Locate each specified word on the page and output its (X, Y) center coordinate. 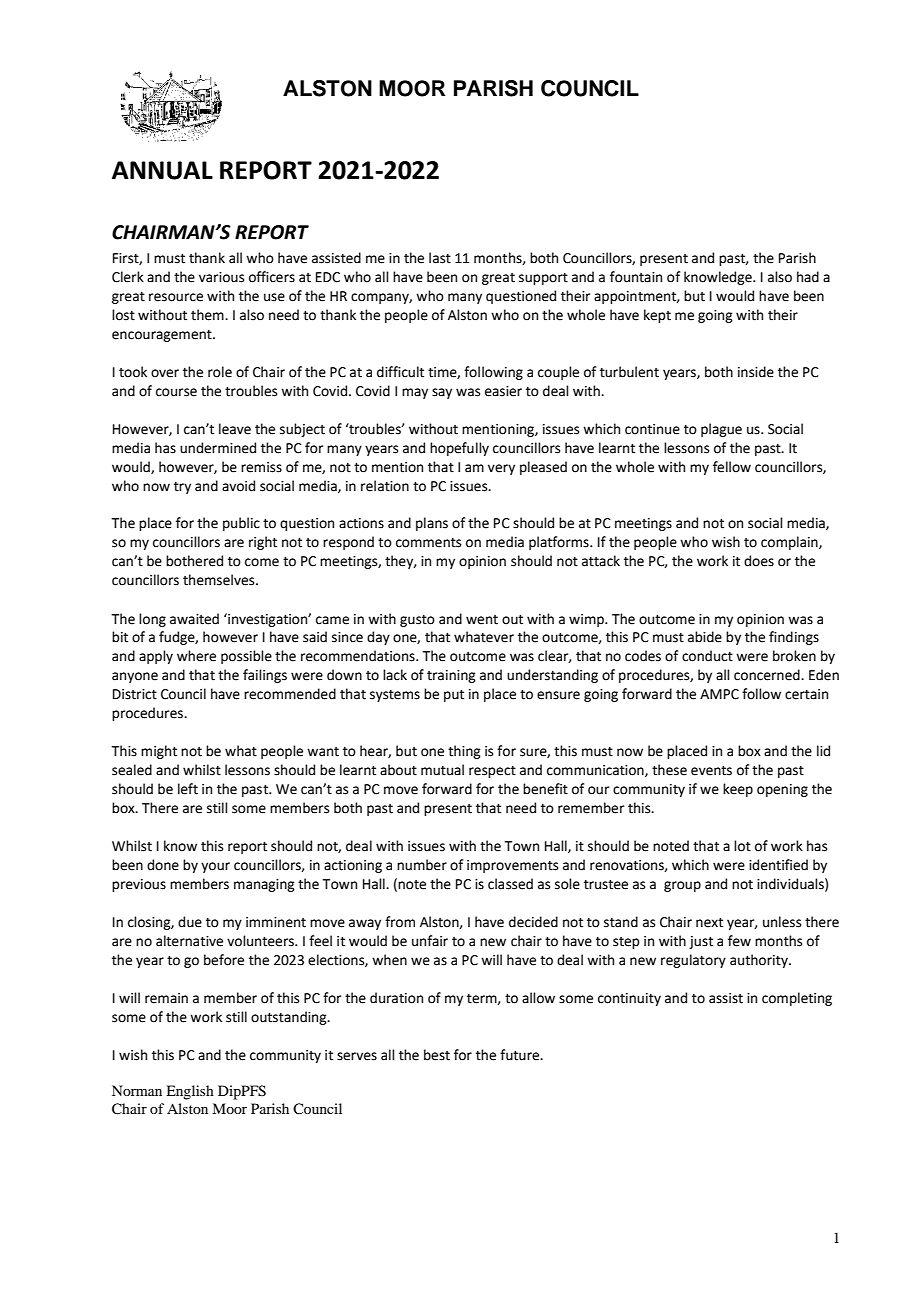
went (482, 620)
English (190, 1092)
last (440, 258)
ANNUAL (162, 170)
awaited (194, 619)
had (808, 277)
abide (705, 637)
